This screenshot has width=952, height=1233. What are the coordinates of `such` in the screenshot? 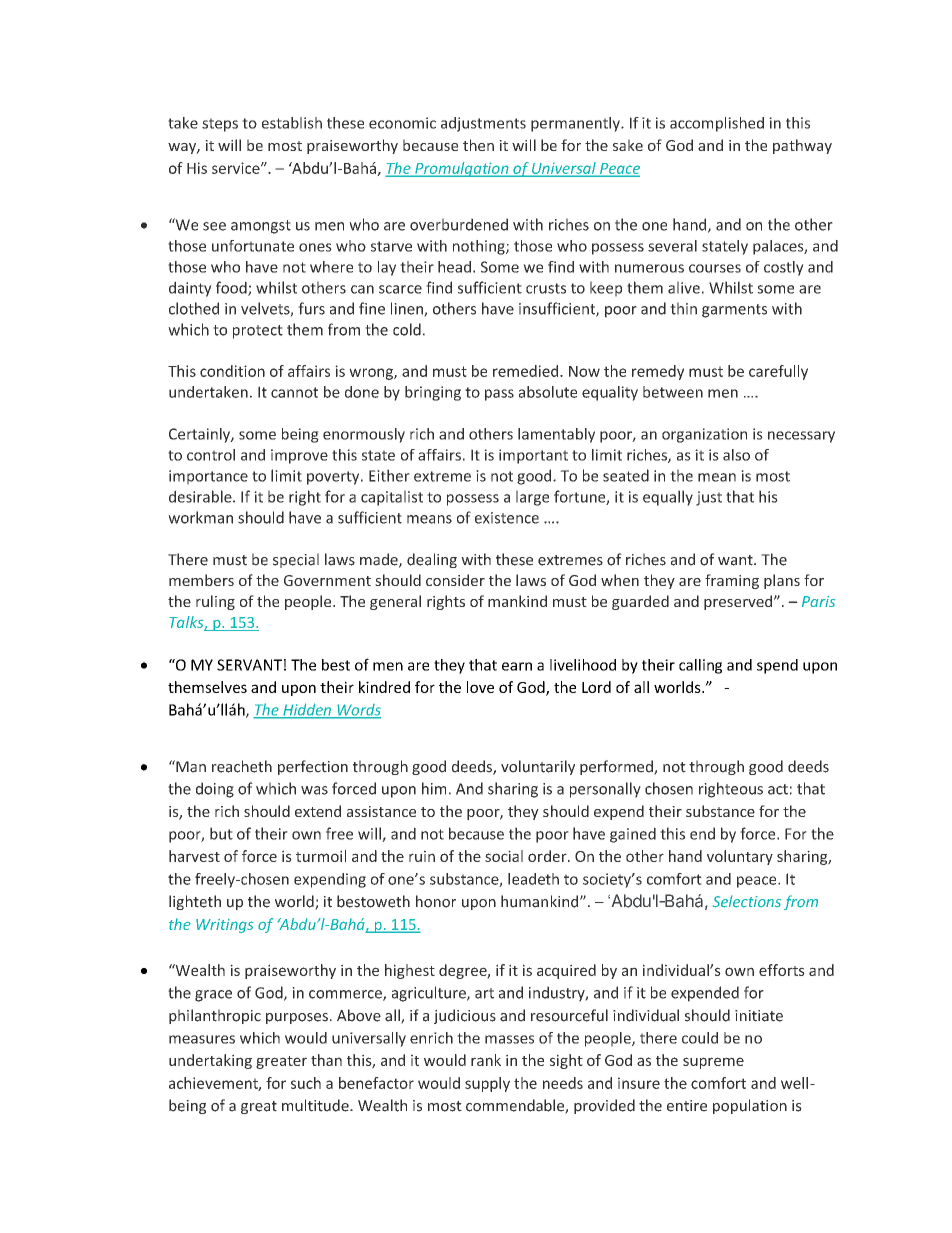 It's located at (306, 1083).
